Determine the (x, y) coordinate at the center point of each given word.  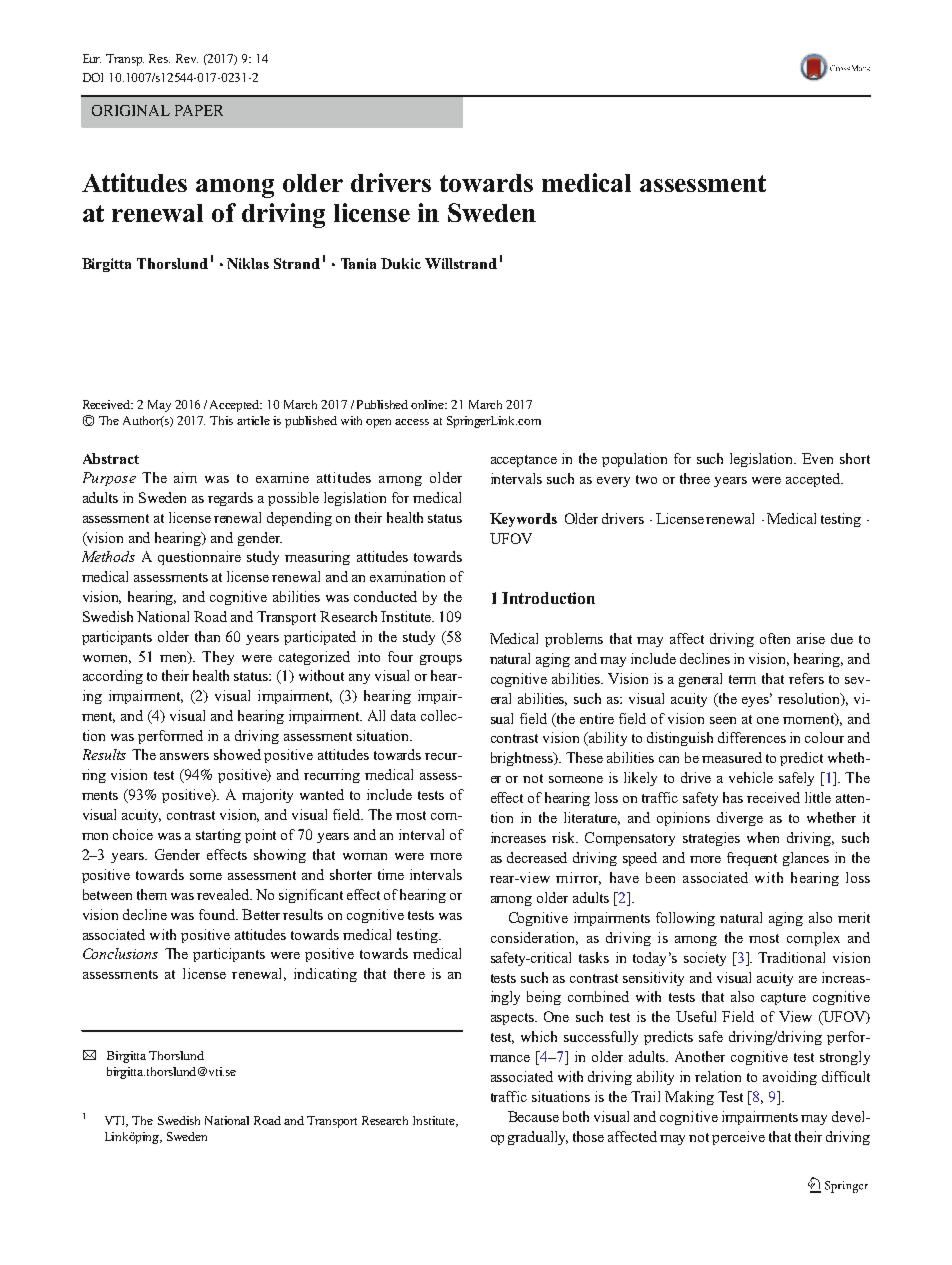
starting (218, 836)
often (775, 638)
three (695, 478)
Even (817, 458)
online (429, 404)
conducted (385, 596)
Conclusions (120, 953)
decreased (537, 857)
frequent (752, 859)
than (207, 636)
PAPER (199, 110)
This (221, 420)
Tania (358, 263)
